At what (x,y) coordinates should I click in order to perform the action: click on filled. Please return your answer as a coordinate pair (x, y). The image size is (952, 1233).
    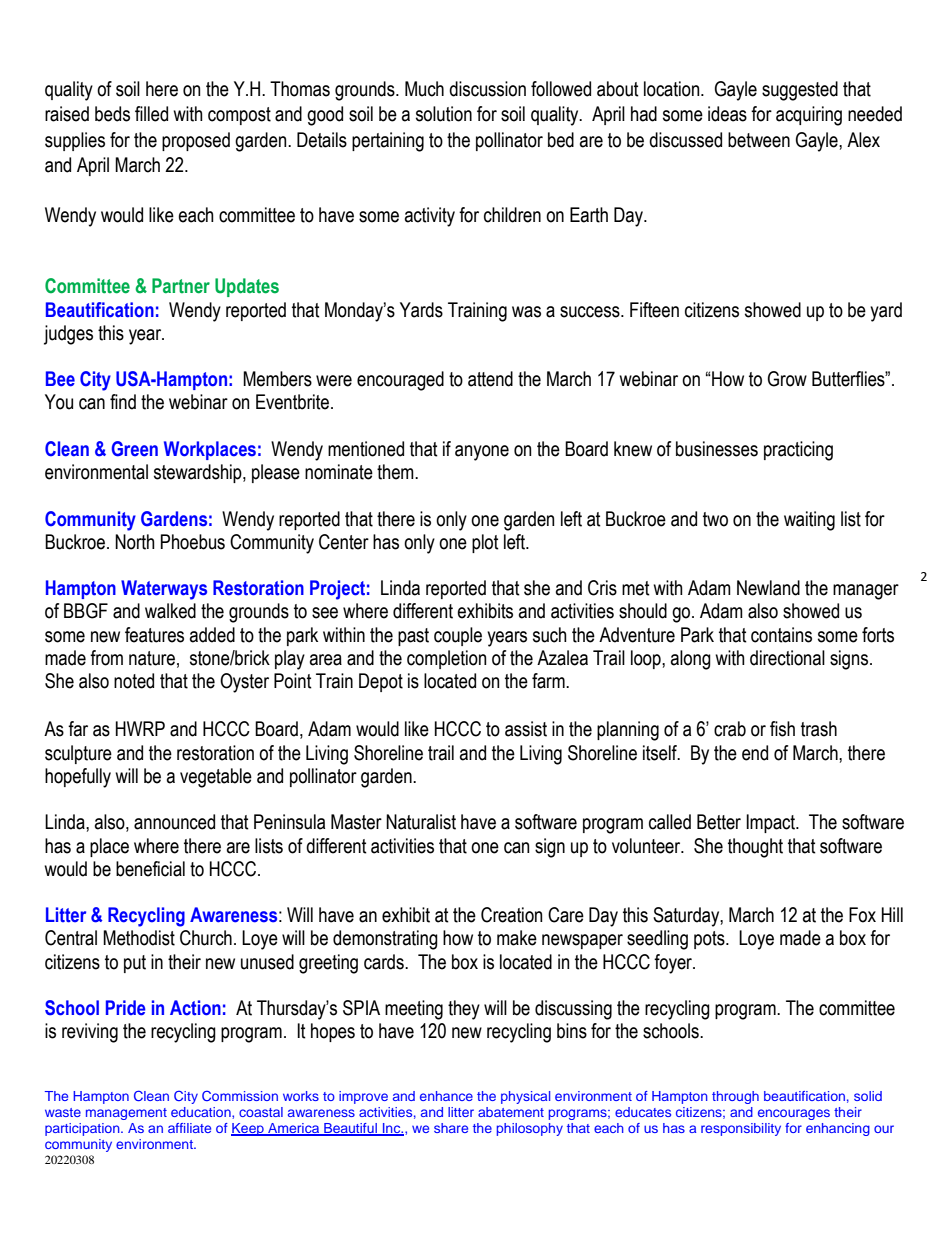
    Looking at the image, I should click on (151, 114).
